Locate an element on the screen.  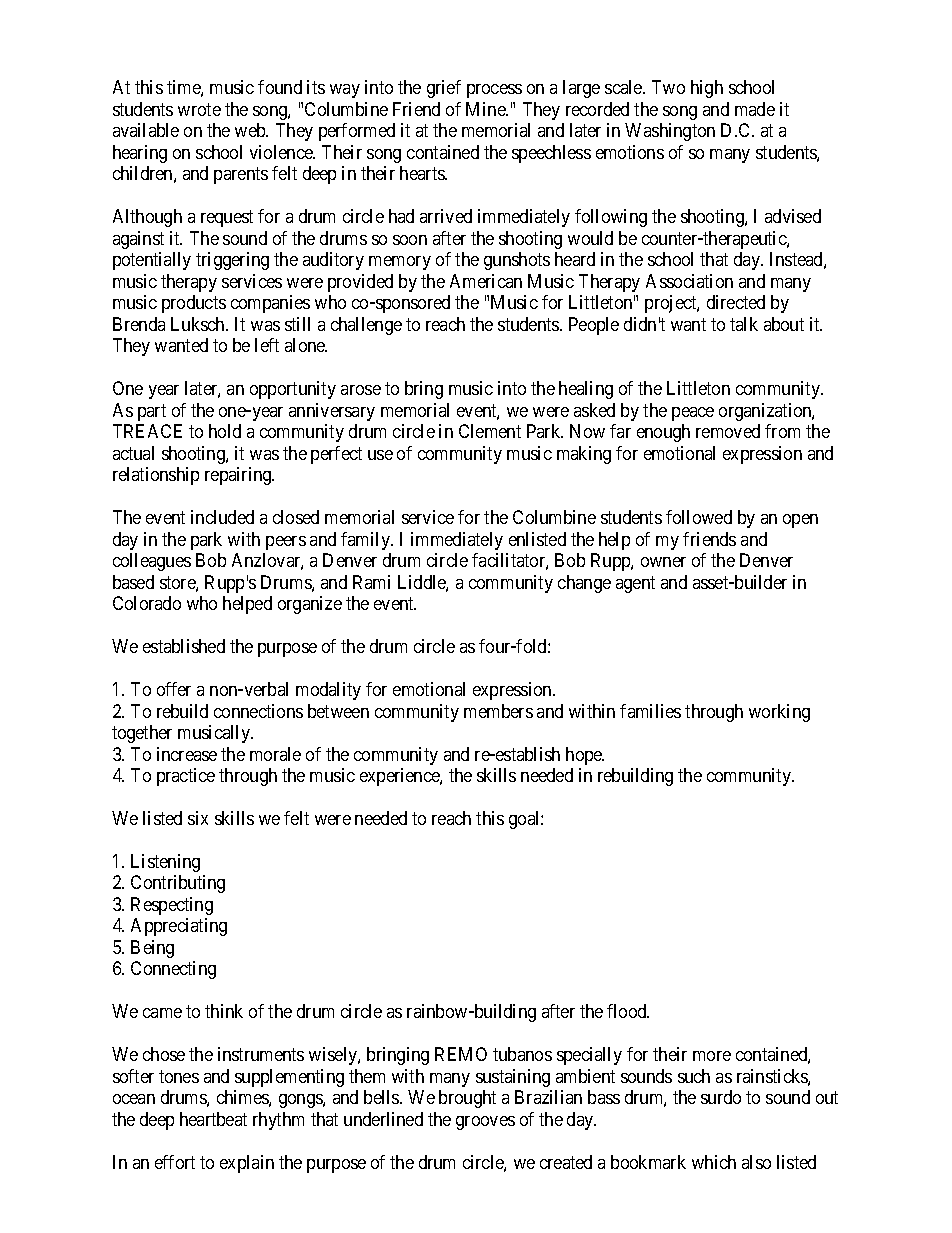
hold is located at coordinates (225, 431).
